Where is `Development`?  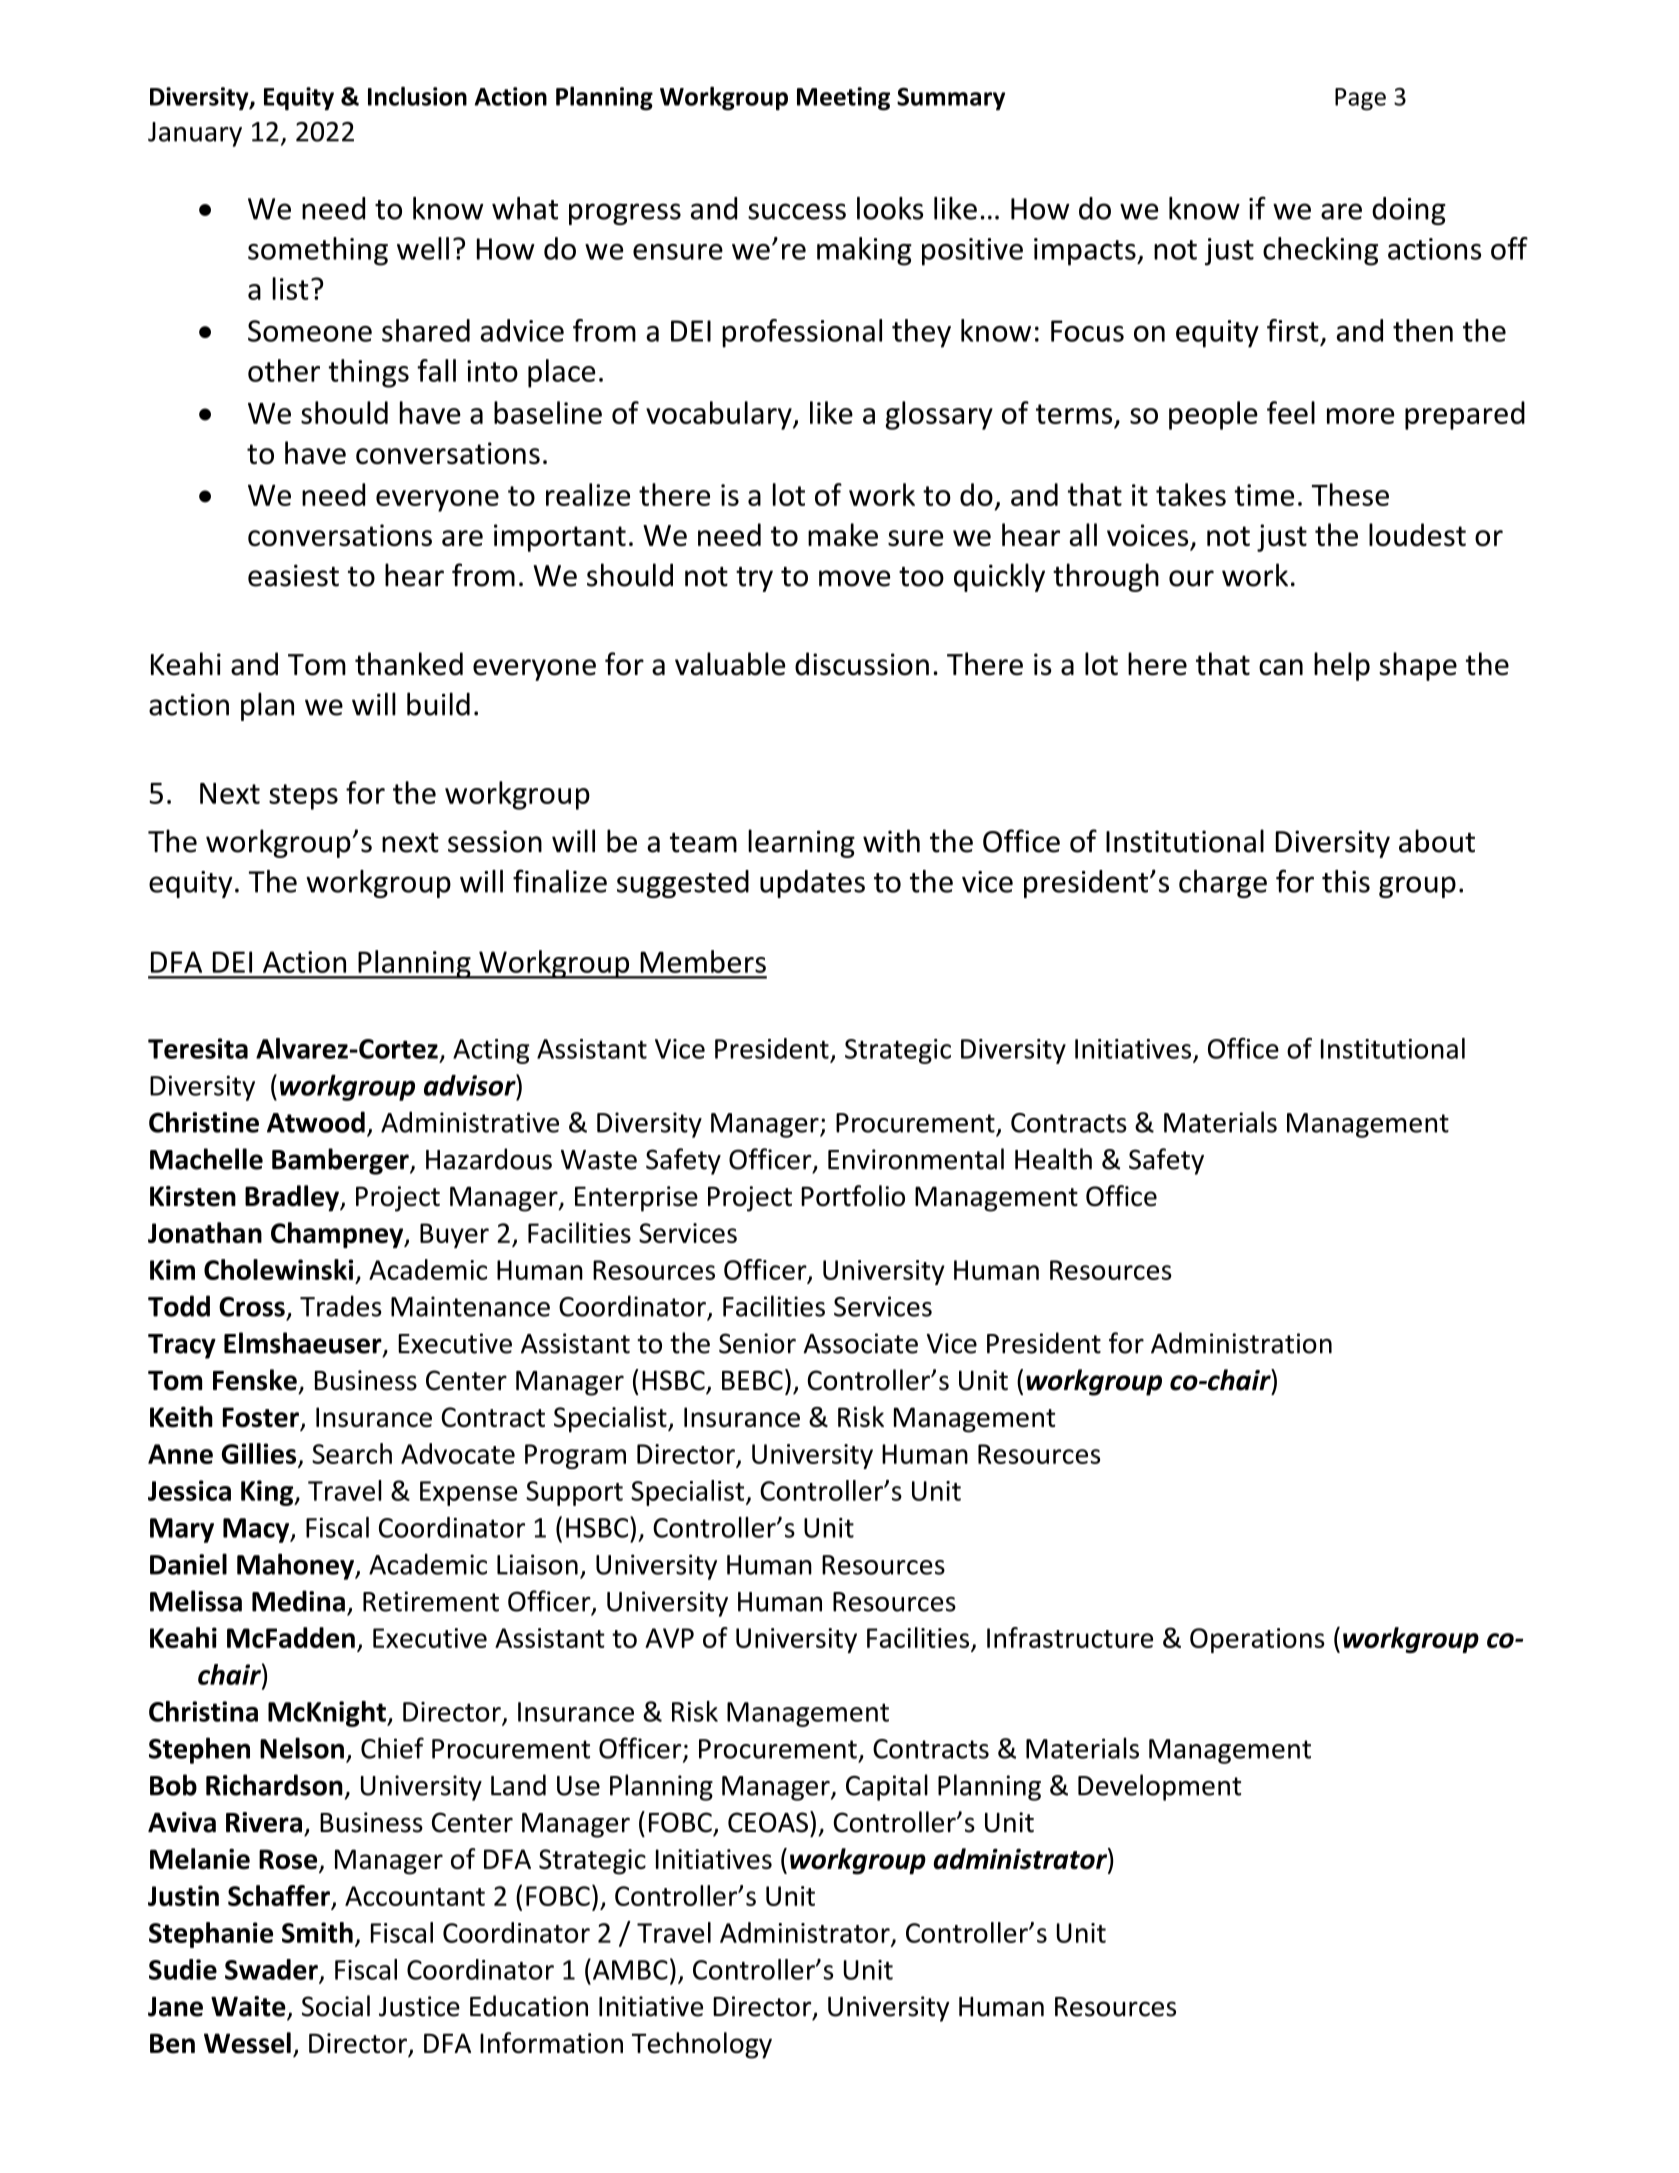
Development is located at coordinates (1159, 1787).
